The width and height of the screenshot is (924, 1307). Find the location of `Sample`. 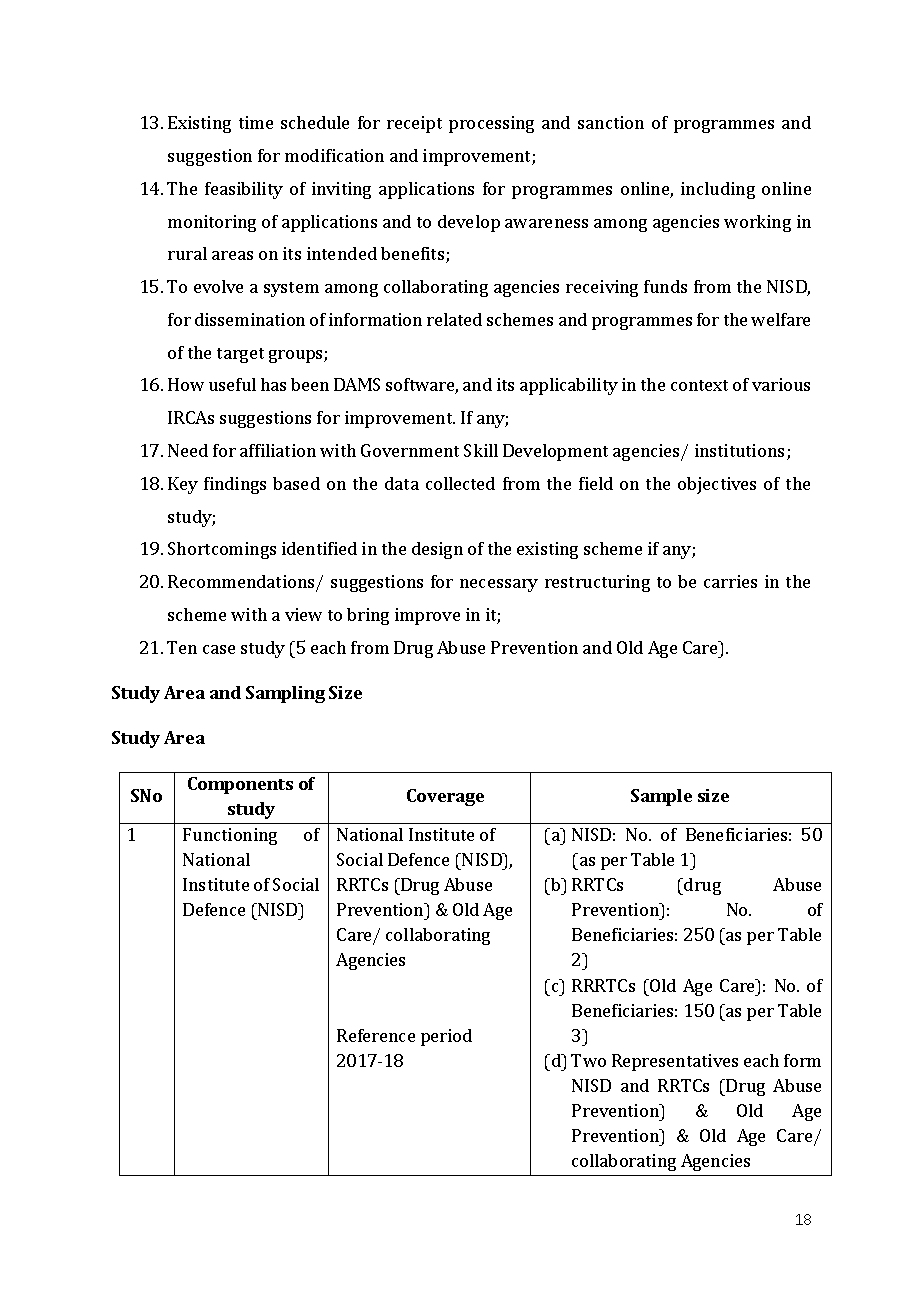

Sample is located at coordinates (661, 797).
